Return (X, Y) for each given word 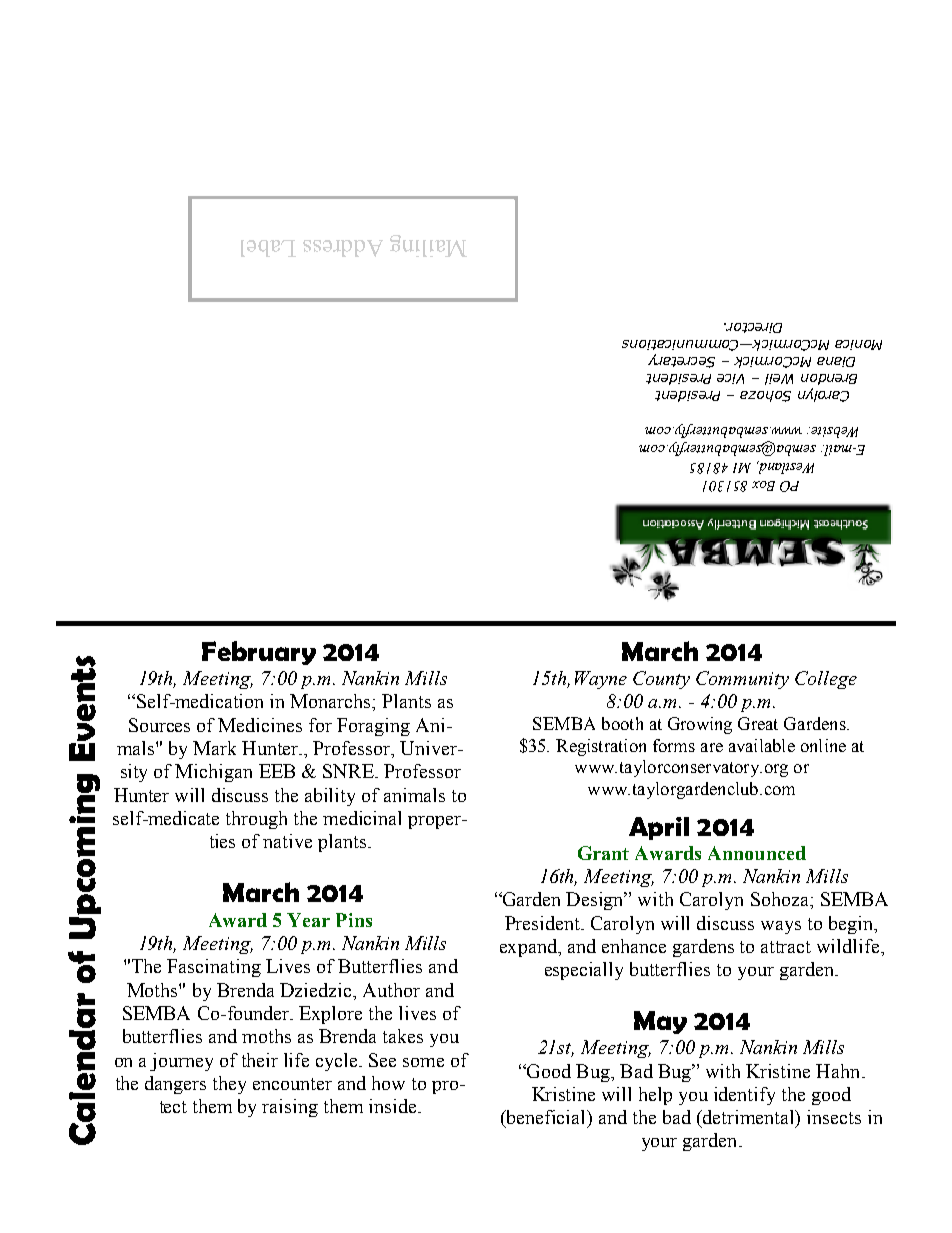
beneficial (546, 1118)
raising (290, 1108)
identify (744, 1096)
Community (742, 680)
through (256, 820)
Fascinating (214, 968)
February (259, 653)
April (659, 828)
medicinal (362, 818)
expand (529, 948)
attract (786, 947)
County (661, 680)
